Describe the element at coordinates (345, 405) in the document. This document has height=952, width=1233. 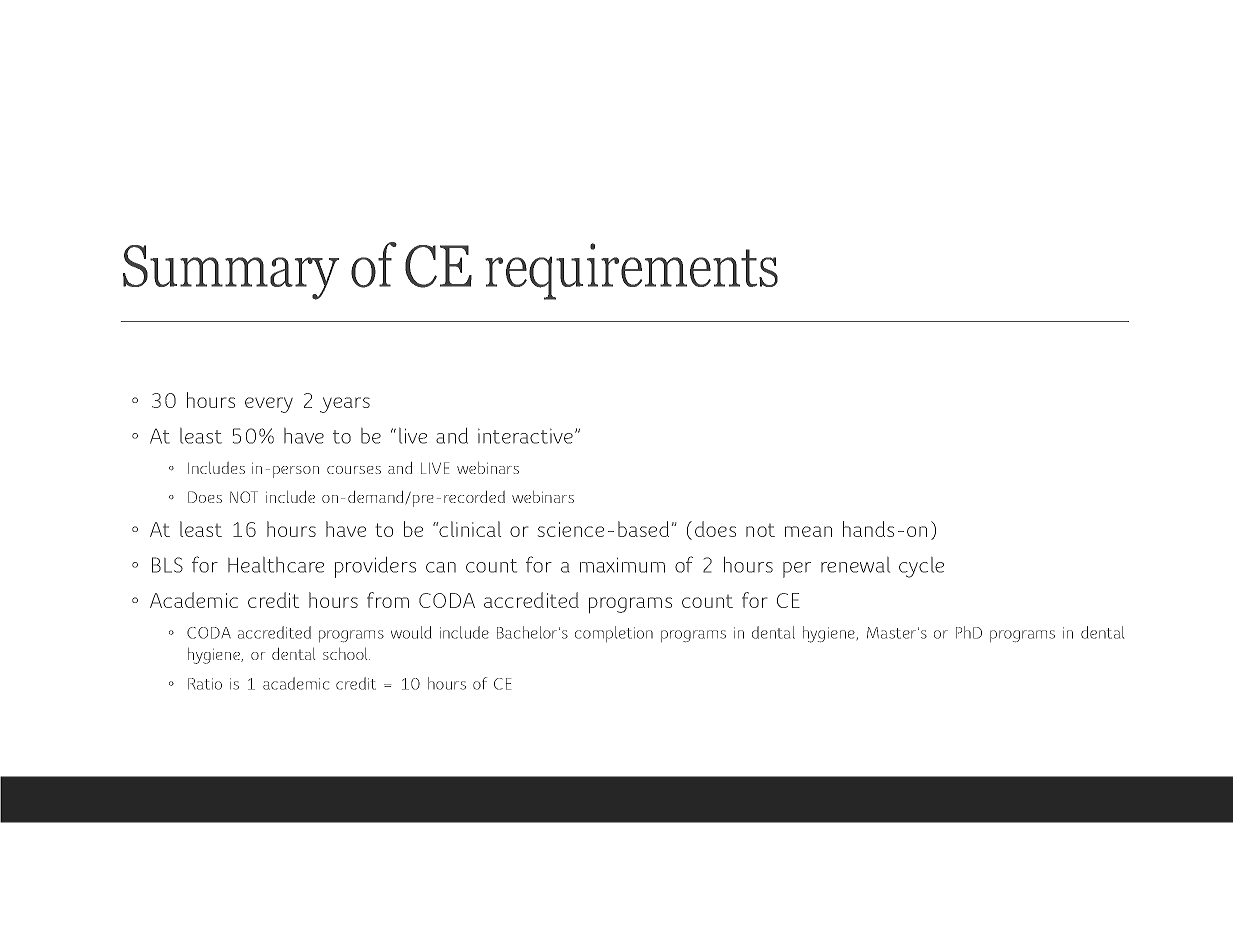
I see `years` at that location.
